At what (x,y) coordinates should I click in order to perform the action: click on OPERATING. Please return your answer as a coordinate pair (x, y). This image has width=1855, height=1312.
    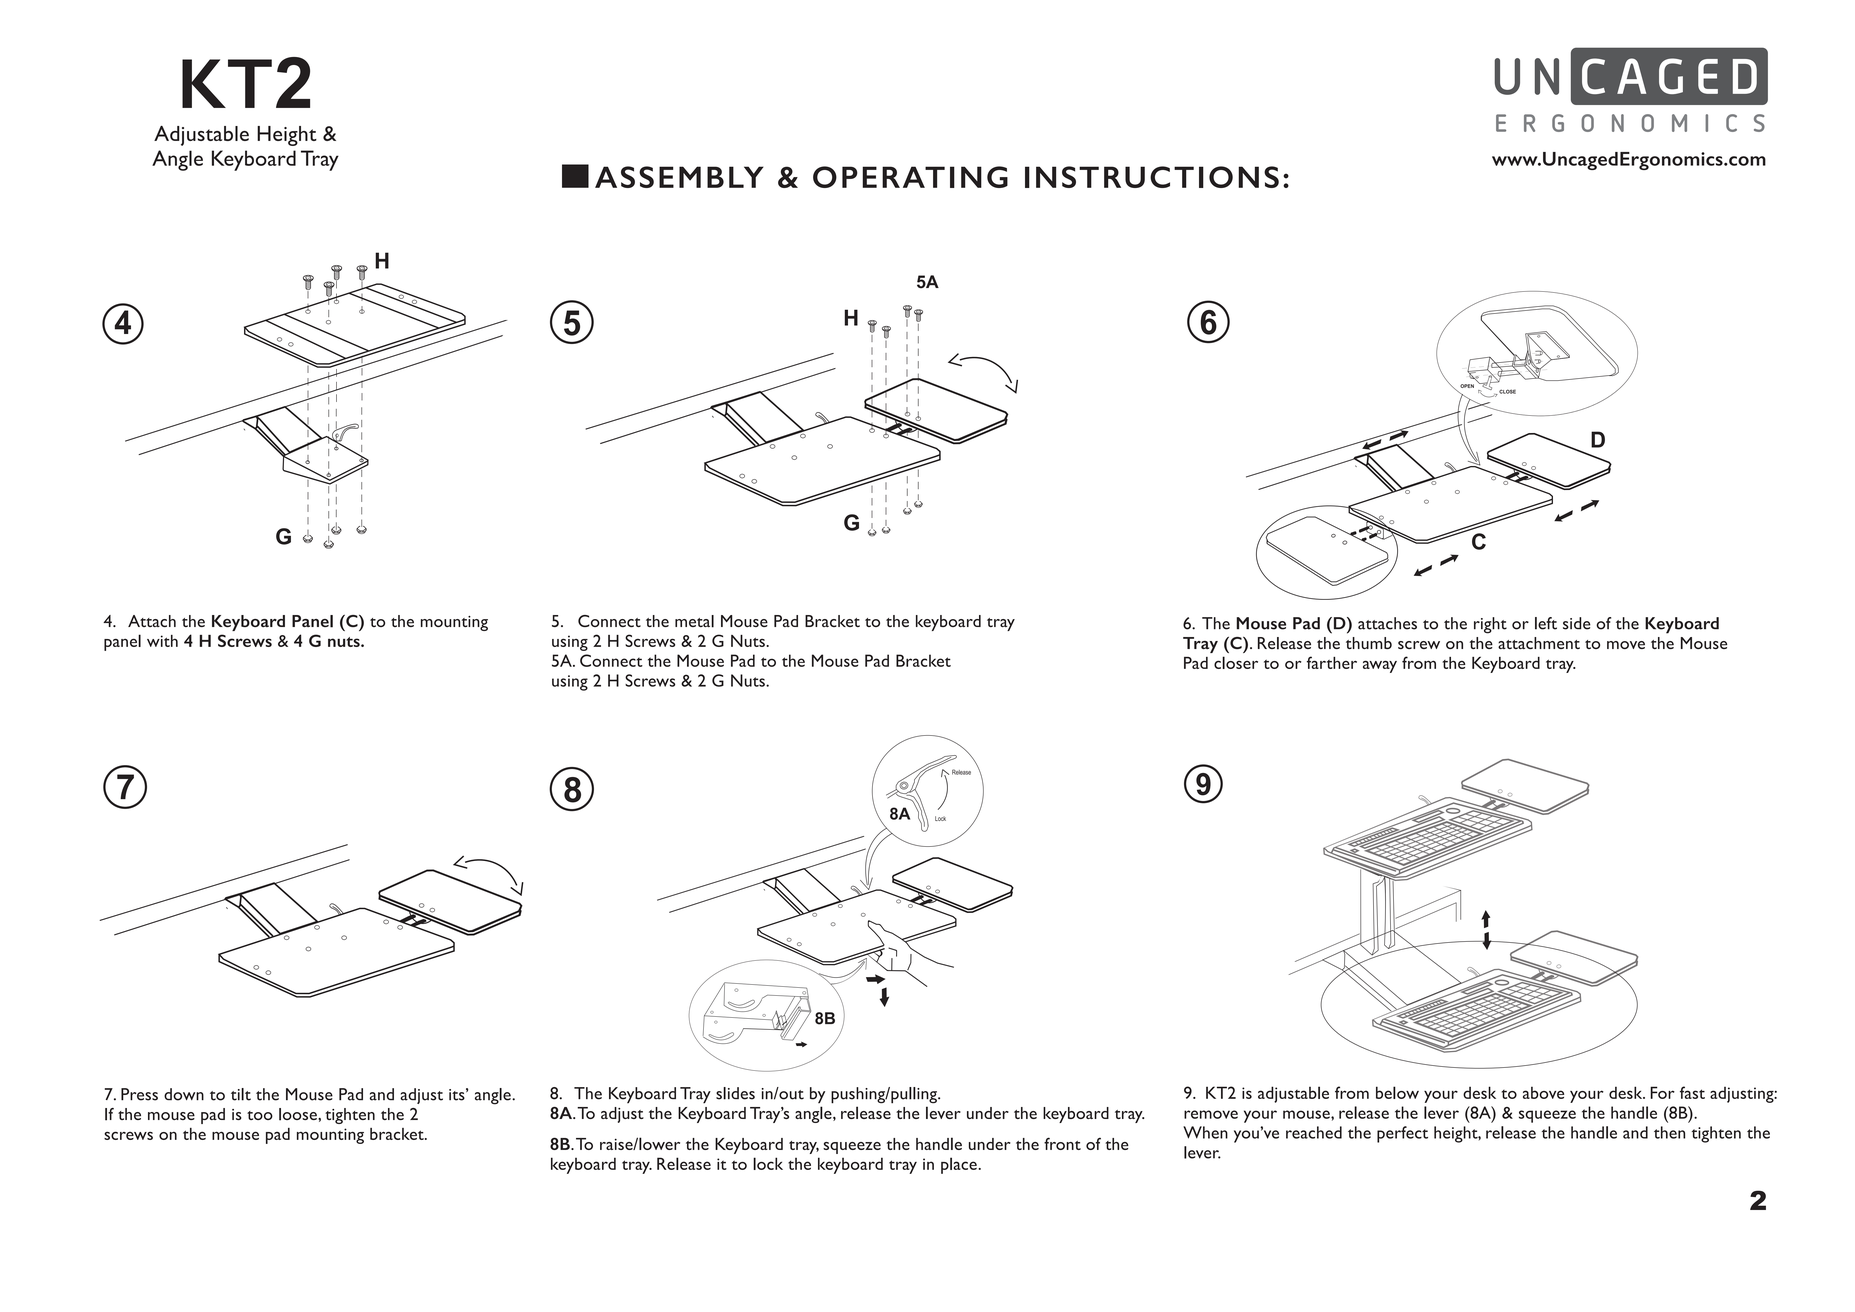
    Looking at the image, I should click on (910, 177).
